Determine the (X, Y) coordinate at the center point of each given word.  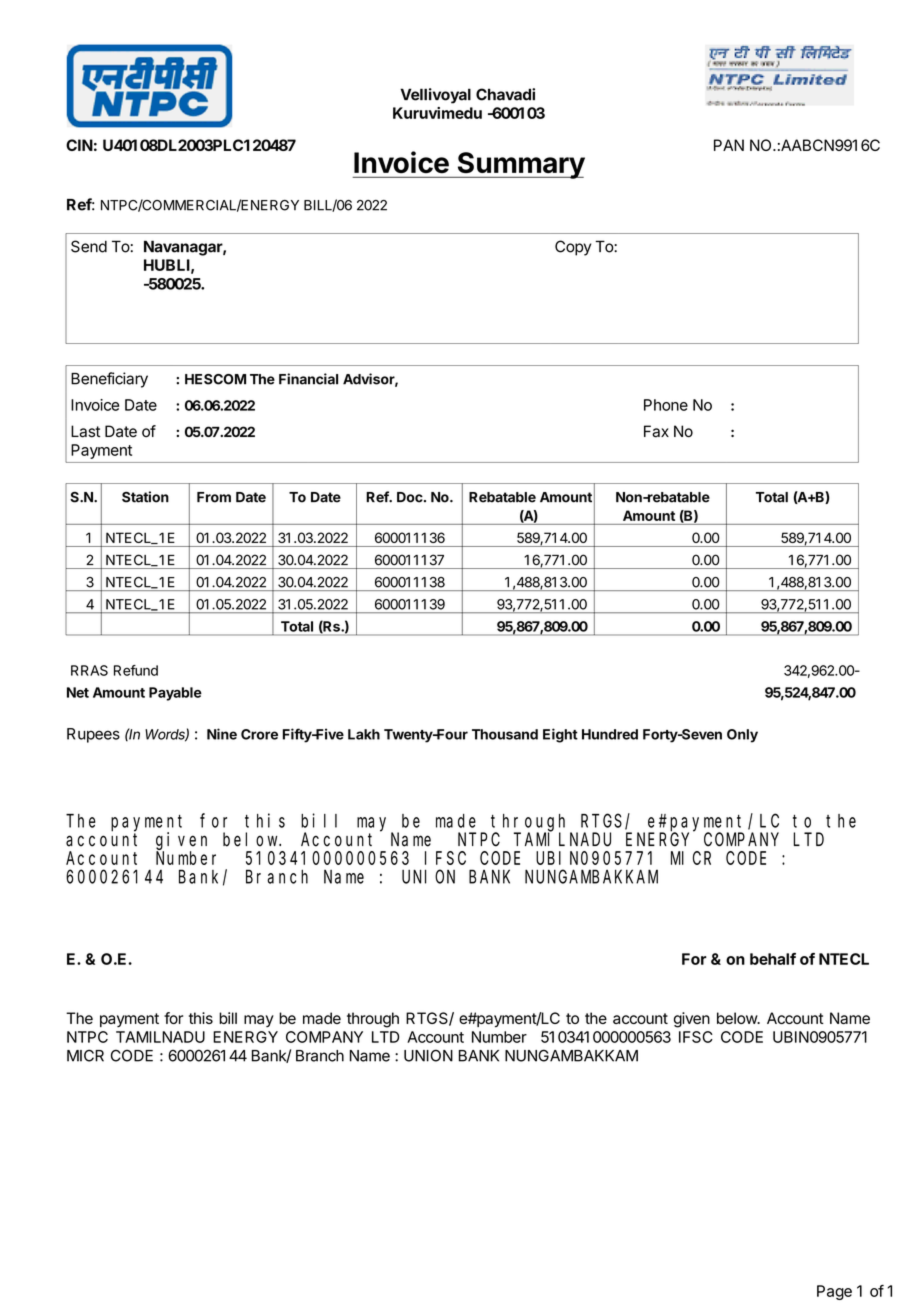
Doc (411, 497)
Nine (222, 734)
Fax (656, 431)
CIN (79, 145)
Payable (175, 694)
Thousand (505, 734)
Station (145, 497)
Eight (560, 735)
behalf (773, 959)
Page (834, 1292)
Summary (520, 165)
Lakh (364, 734)
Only (742, 736)
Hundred (610, 734)
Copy (573, 248)
